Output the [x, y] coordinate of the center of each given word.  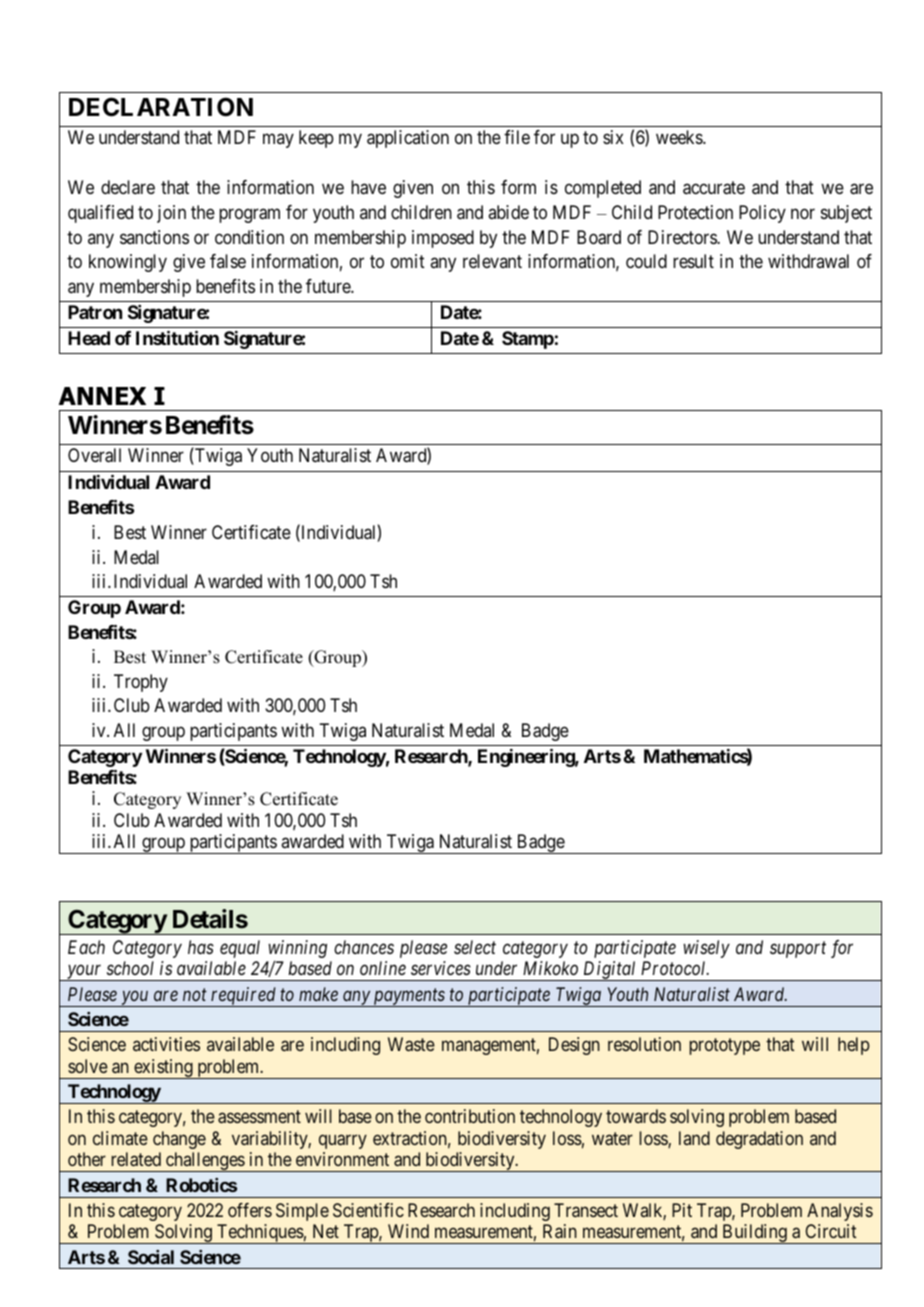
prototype [724, 1047]
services [441, 968]
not [195, 995]
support [798, 950]
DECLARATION [161, 107]
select [475, 947]
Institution [177, 337]
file [517, 137]
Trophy [141, 683]
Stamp [528, 340]
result [693, 261]
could [646, 261]
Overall [94, 455]
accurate [714, 188]
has [201, 947]
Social [151, 1257]
